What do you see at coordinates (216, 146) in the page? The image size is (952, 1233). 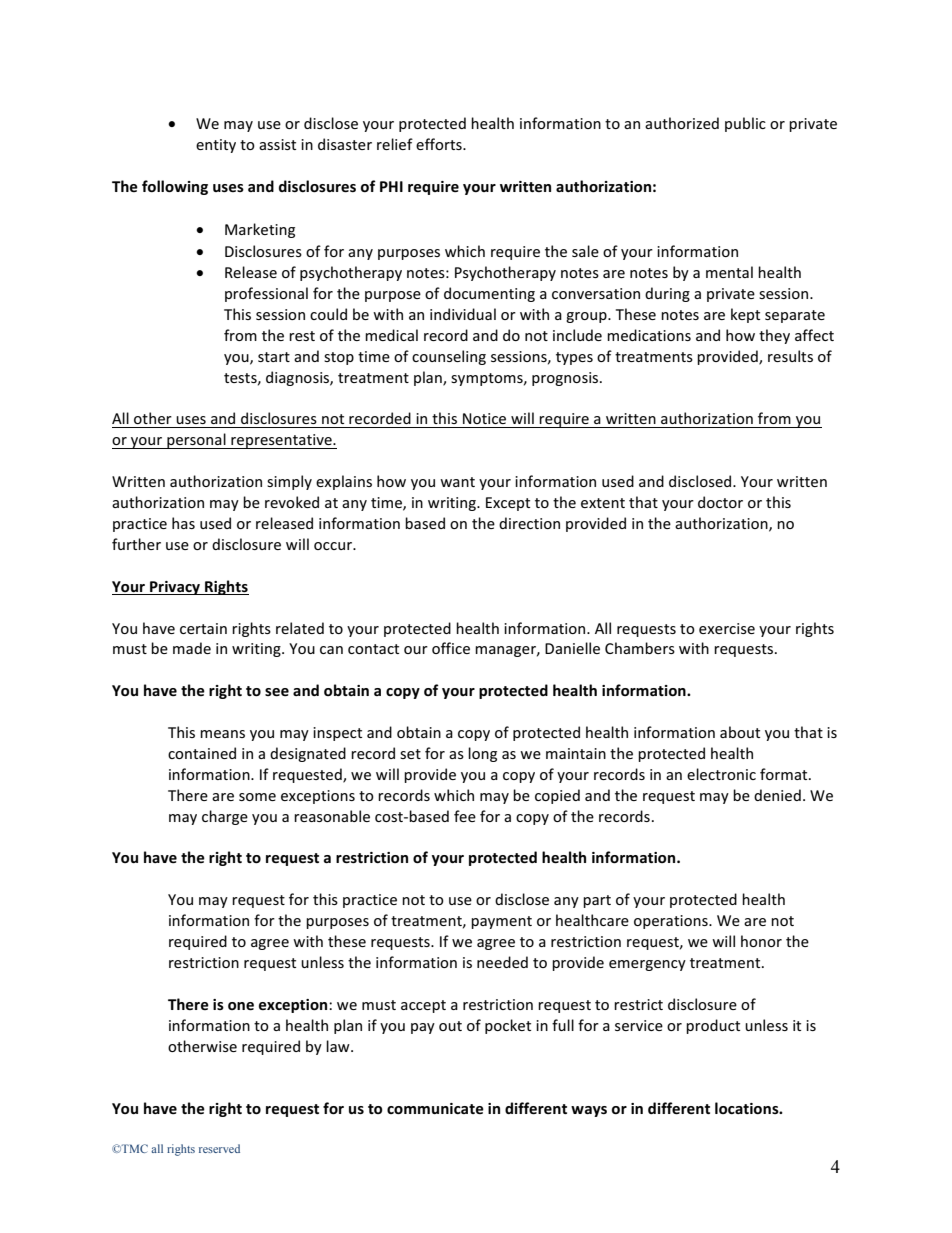 I see `entity` at bounding box center [216, 146].
